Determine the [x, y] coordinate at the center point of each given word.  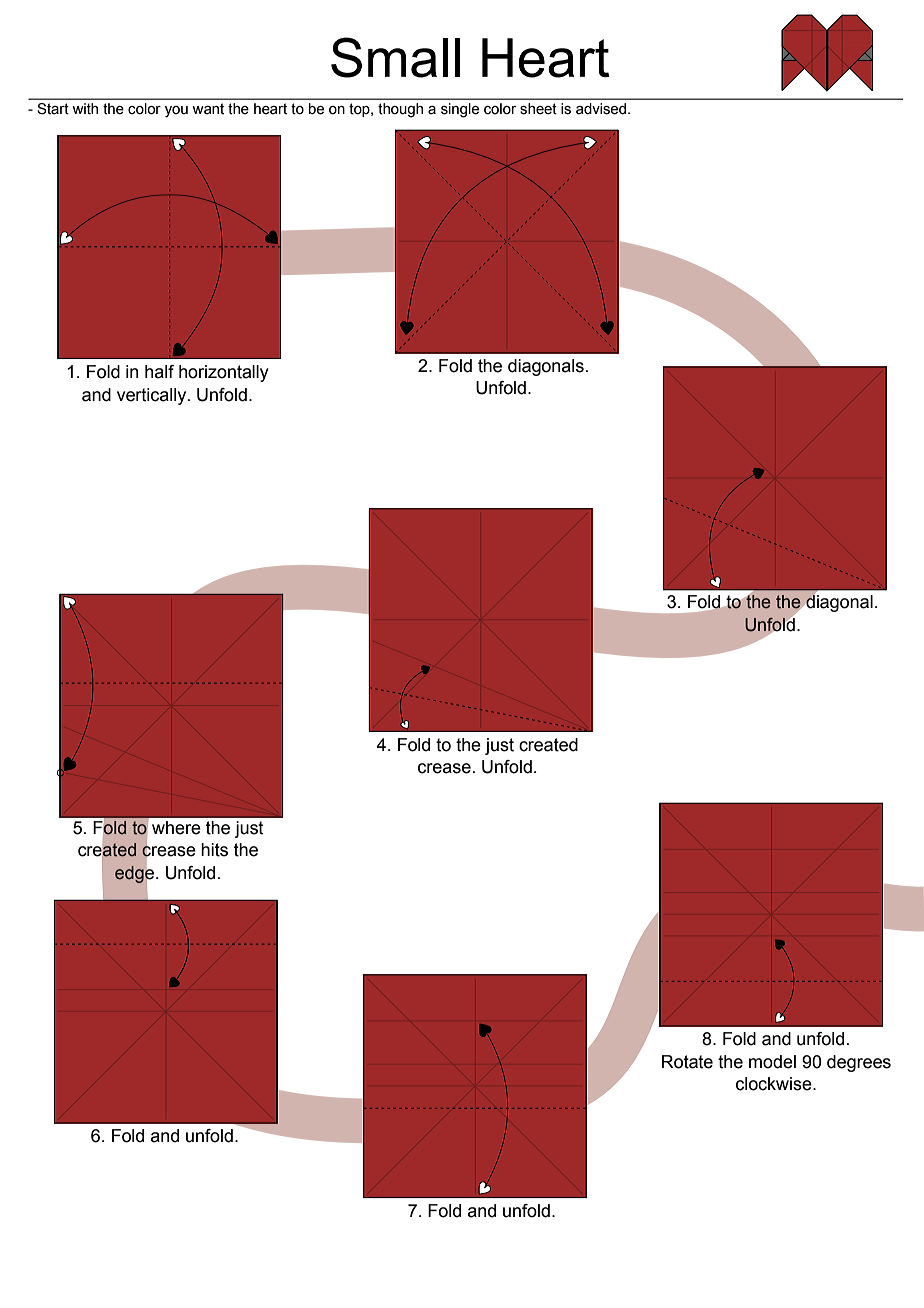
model [772, 1062]
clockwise [775, 1084]
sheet [538, 109]
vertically [153, 396]
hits [214, 850]
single [460, 110]
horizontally [224, 373]
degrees [859, 1063]
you [176, 112]
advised [602, 109]
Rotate [687, 1062]
